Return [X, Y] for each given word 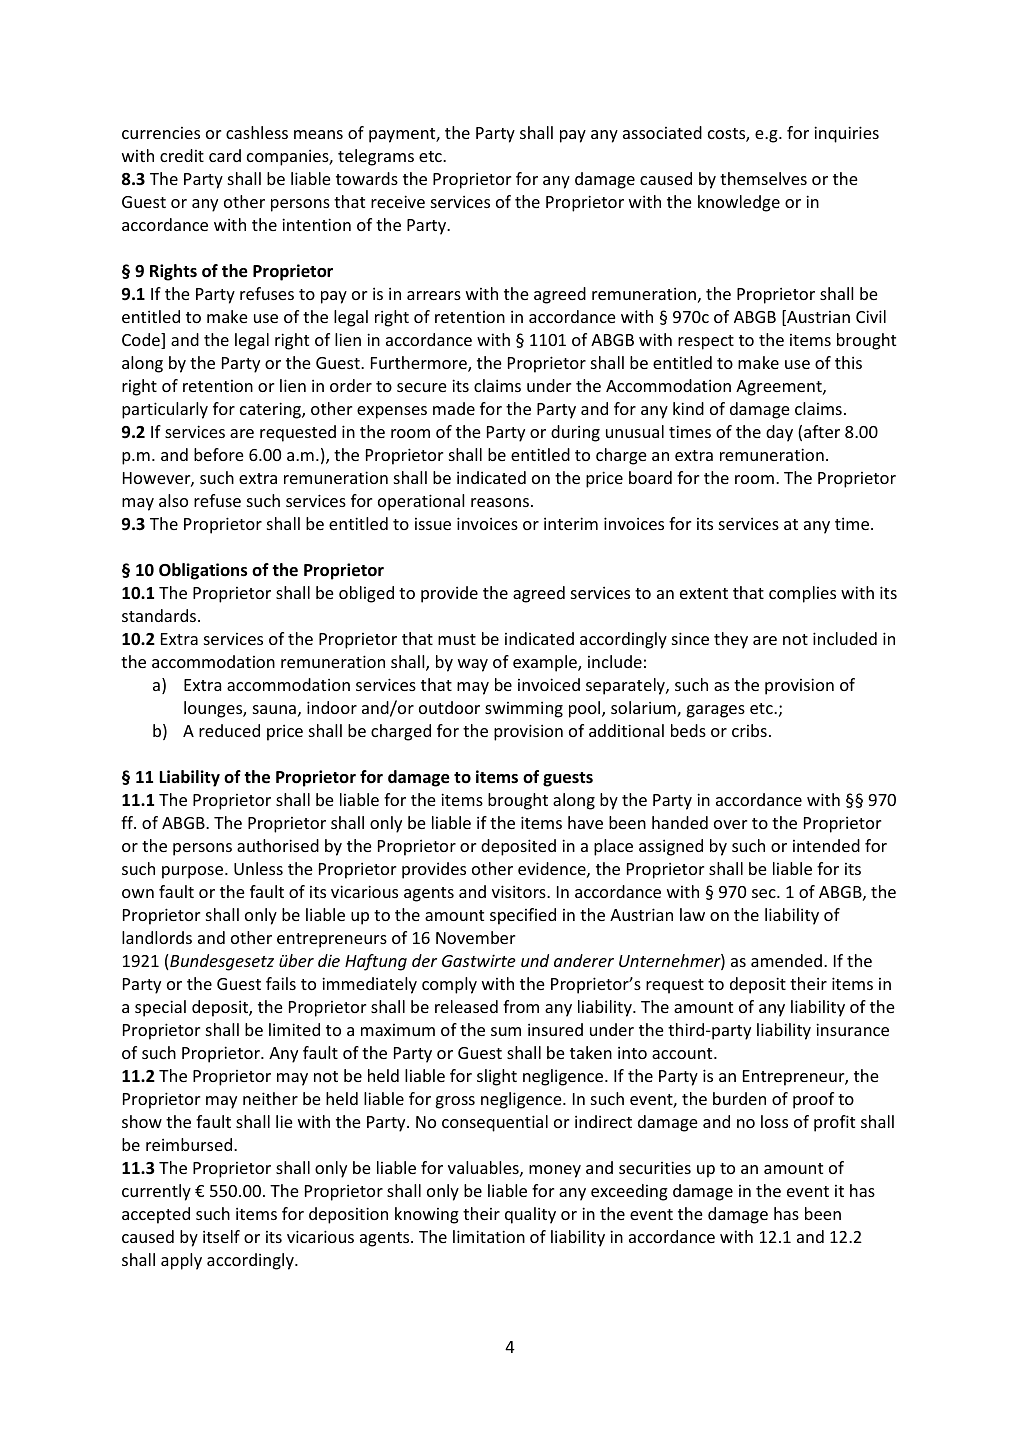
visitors [520, 891]
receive [398, 201]
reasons [500, 502]
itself [221, 1236]
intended [826, 845]
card [225, 155]
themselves [763, 178]
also [173, 500]
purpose [194, 872]
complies [802, 594]
